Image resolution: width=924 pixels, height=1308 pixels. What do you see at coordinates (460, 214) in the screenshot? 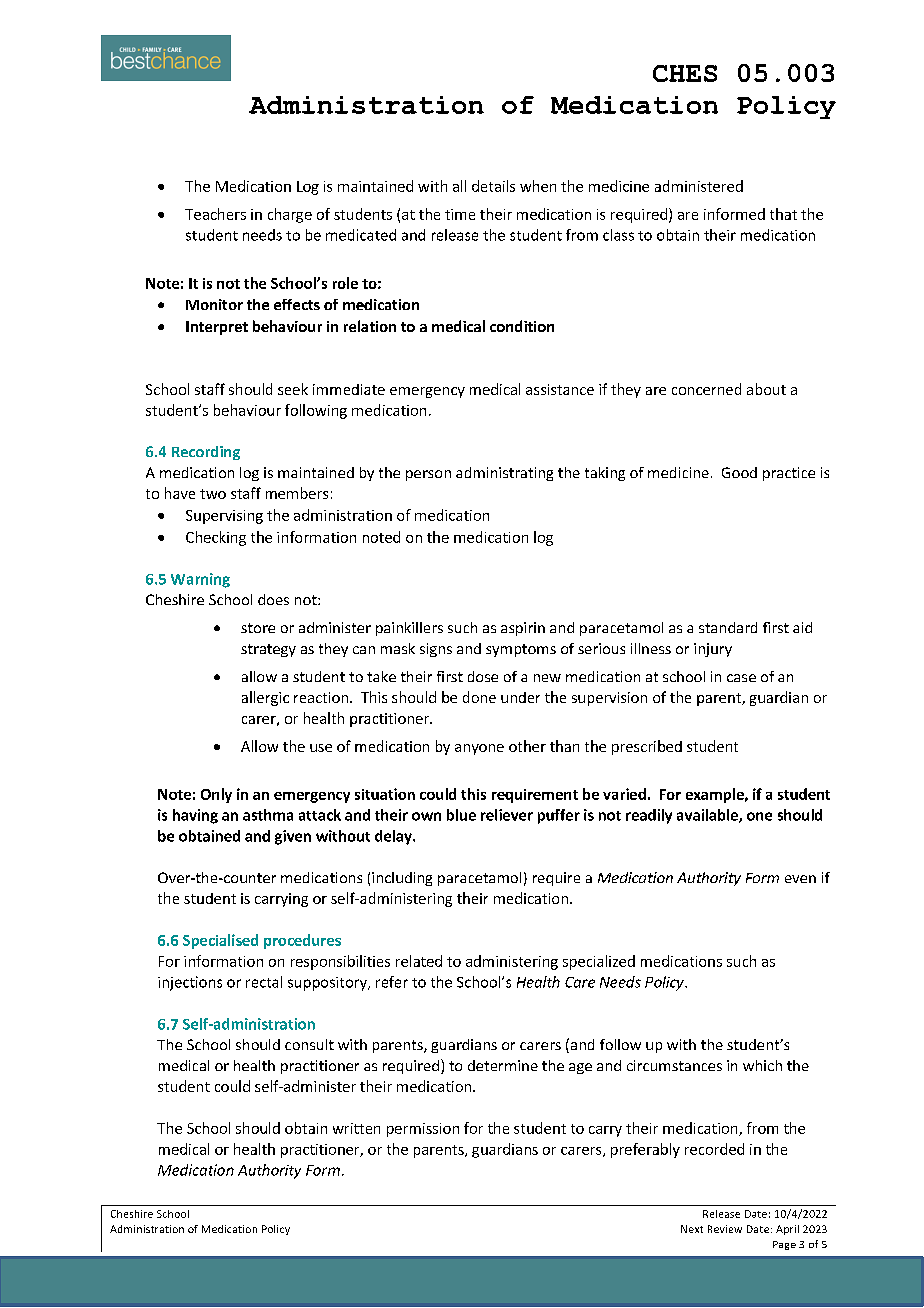
I see `time` at bounding box center [460, 214].
